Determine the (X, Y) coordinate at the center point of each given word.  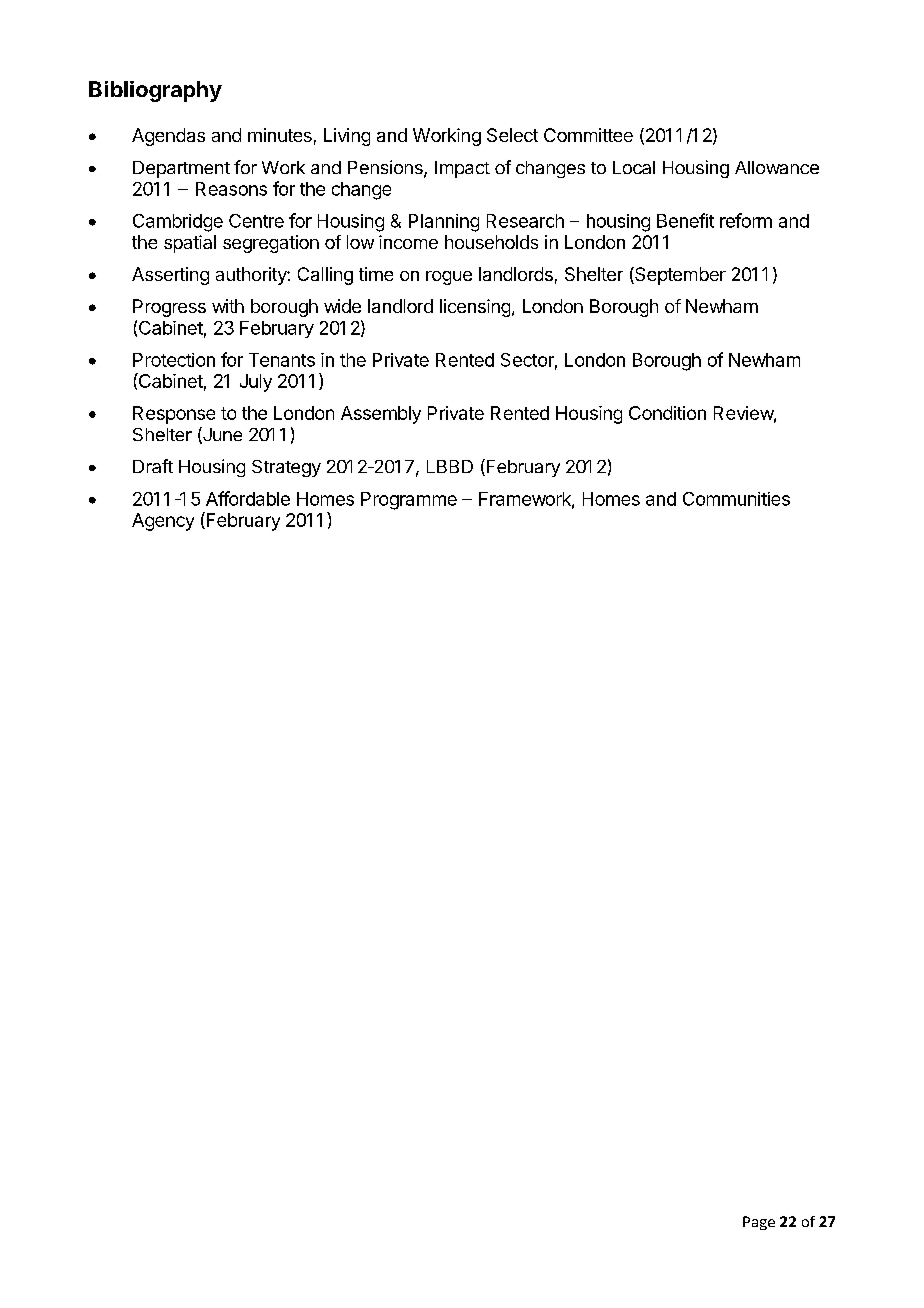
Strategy (286, 468)
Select (512, 135)
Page (759, 1223)
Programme (409, 501)
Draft (153, 466)
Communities (736, 499)
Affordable (248, 498)
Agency (163, 522)
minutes (280, 135)
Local (634, 167)
